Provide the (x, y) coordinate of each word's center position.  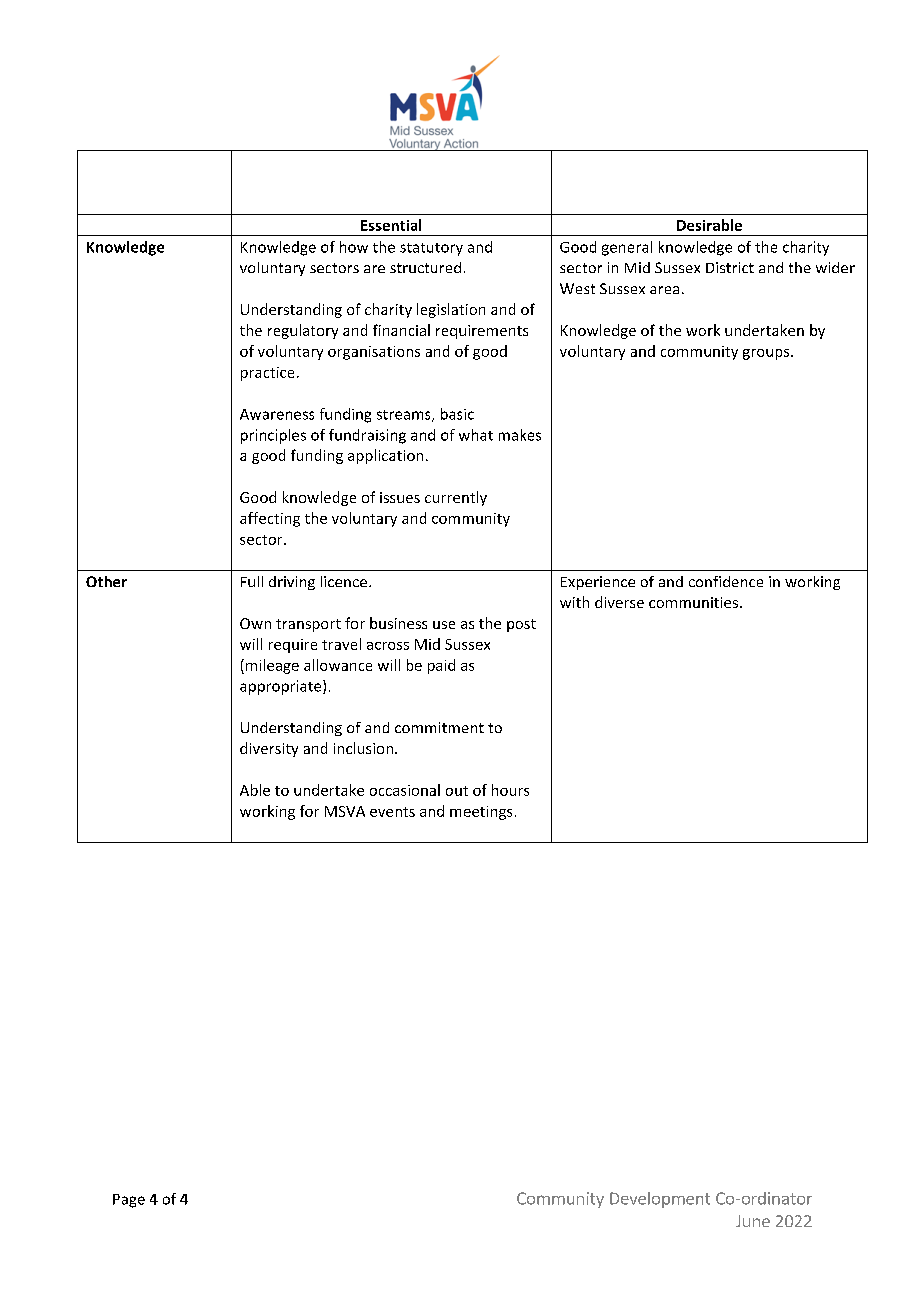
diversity (269, 749)
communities (695, 602)
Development (660, 1200)
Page (129, 1201)
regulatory (303, 331)
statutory (431, 249)
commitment (439, 727)
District (730, 267)
